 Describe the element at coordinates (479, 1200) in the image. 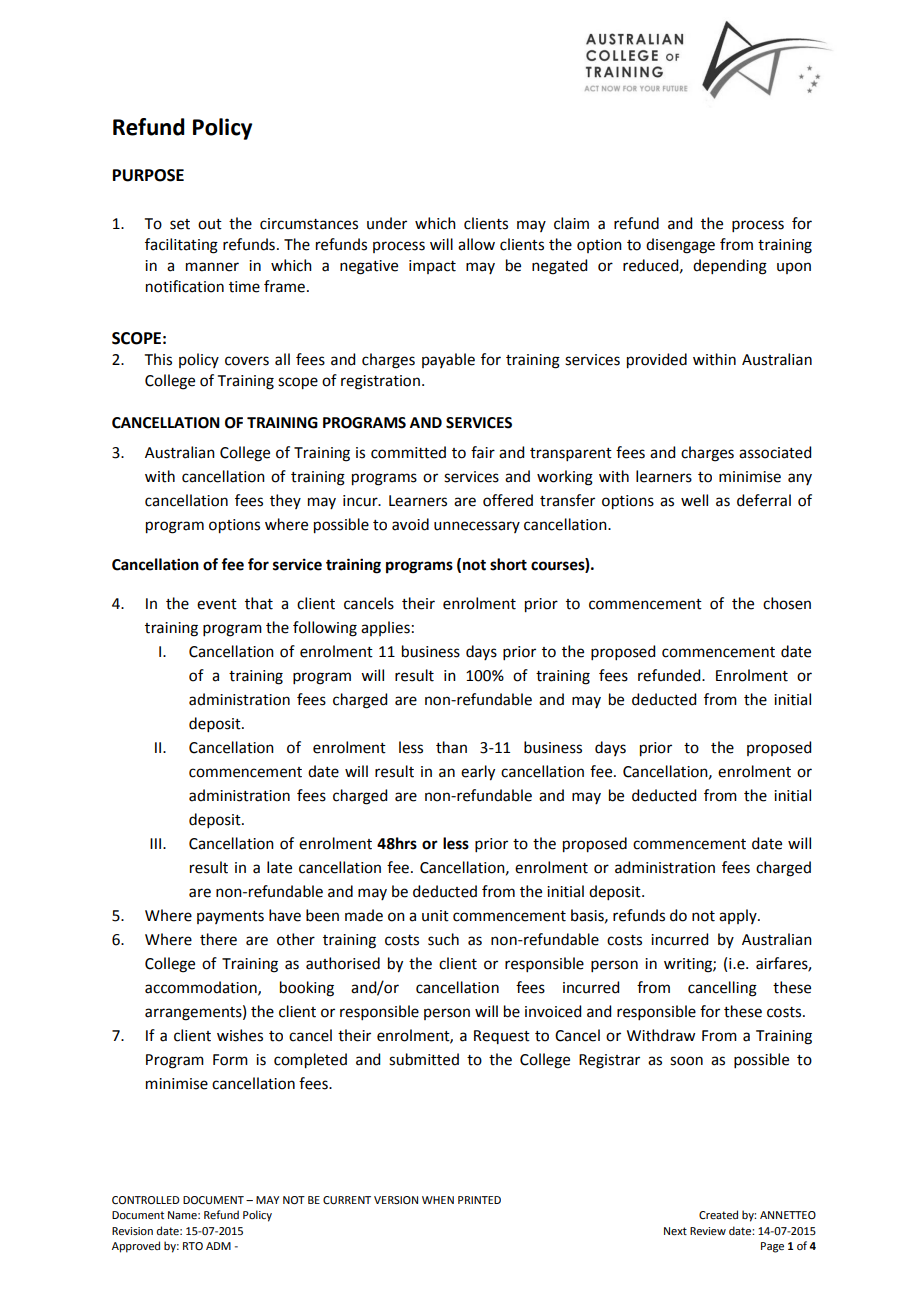

I see `PRINTED` at that location.
